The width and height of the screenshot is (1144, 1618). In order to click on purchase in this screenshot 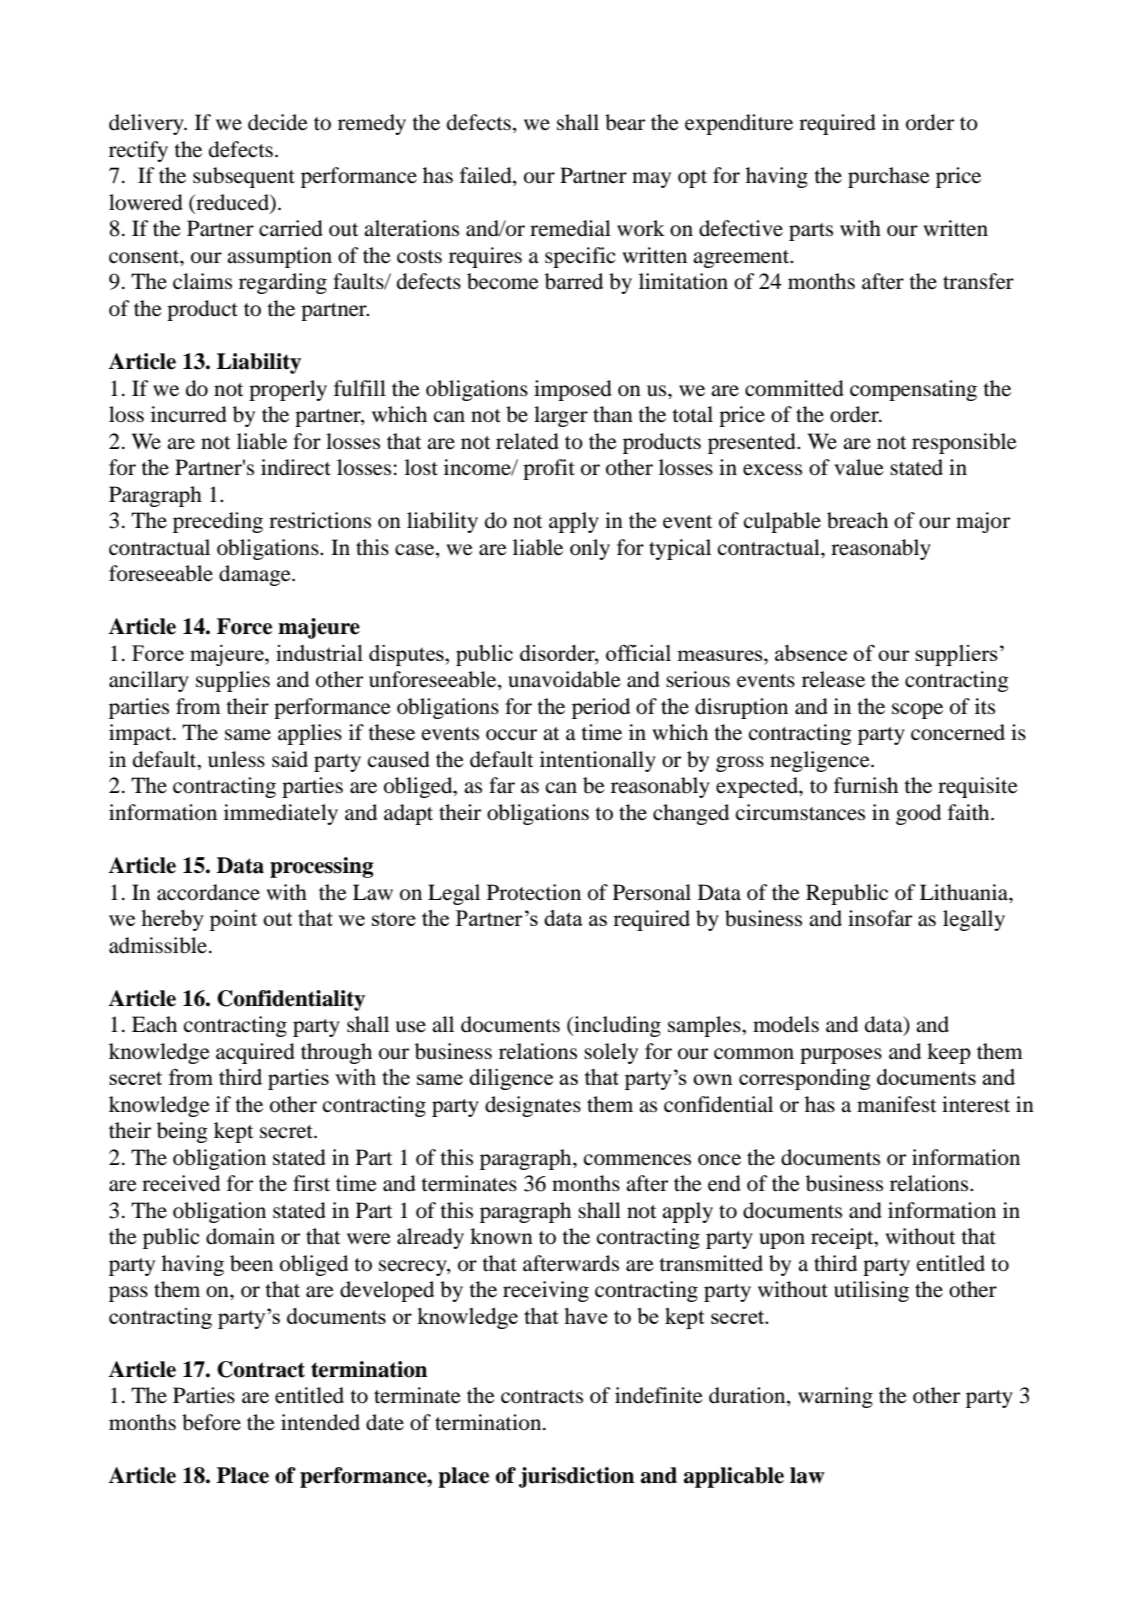, I will do `click(889, 177)`.
